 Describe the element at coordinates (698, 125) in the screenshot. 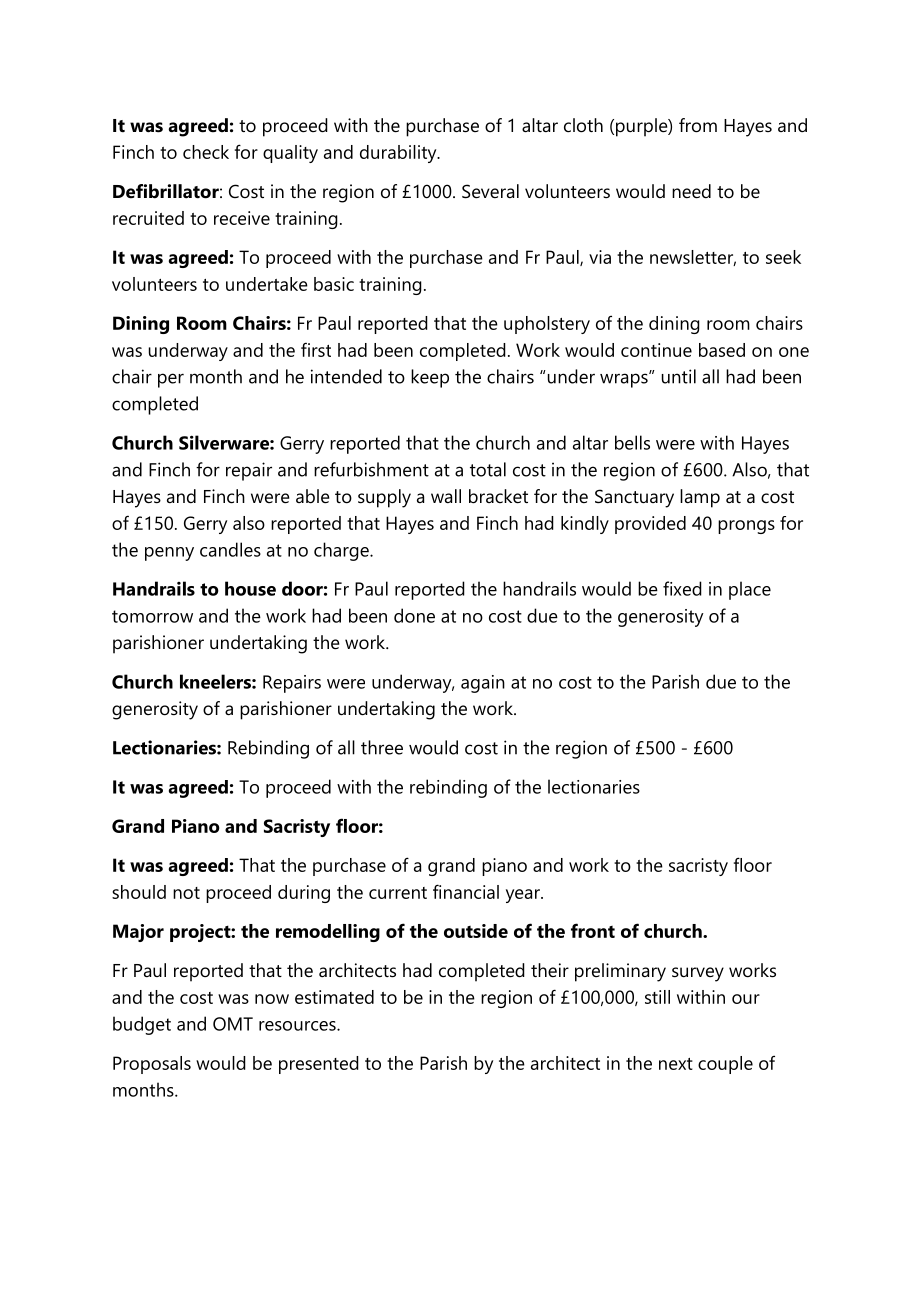

I see `from` at that location.
